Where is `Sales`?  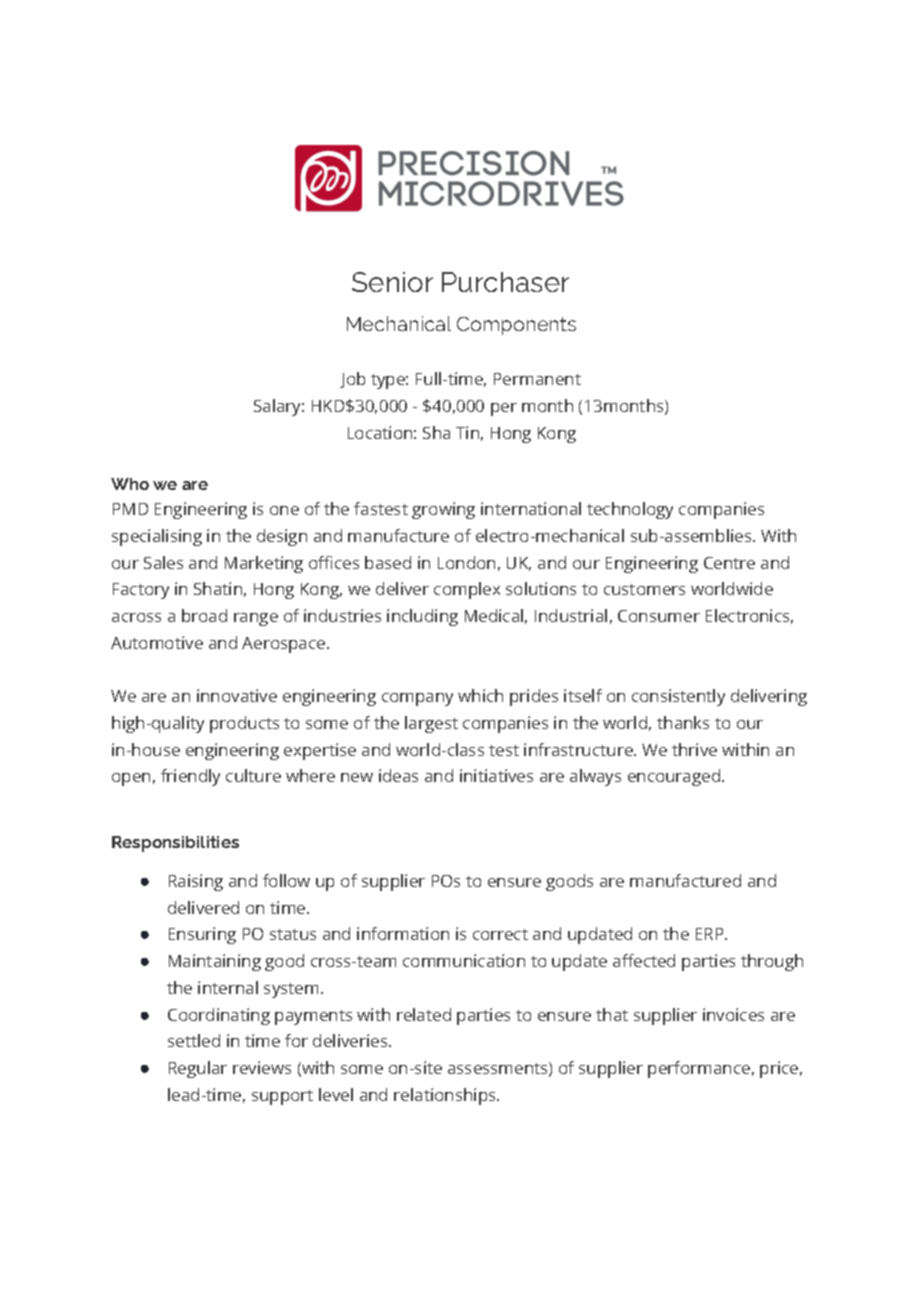
Sales is located at coordinates (163, 562).
